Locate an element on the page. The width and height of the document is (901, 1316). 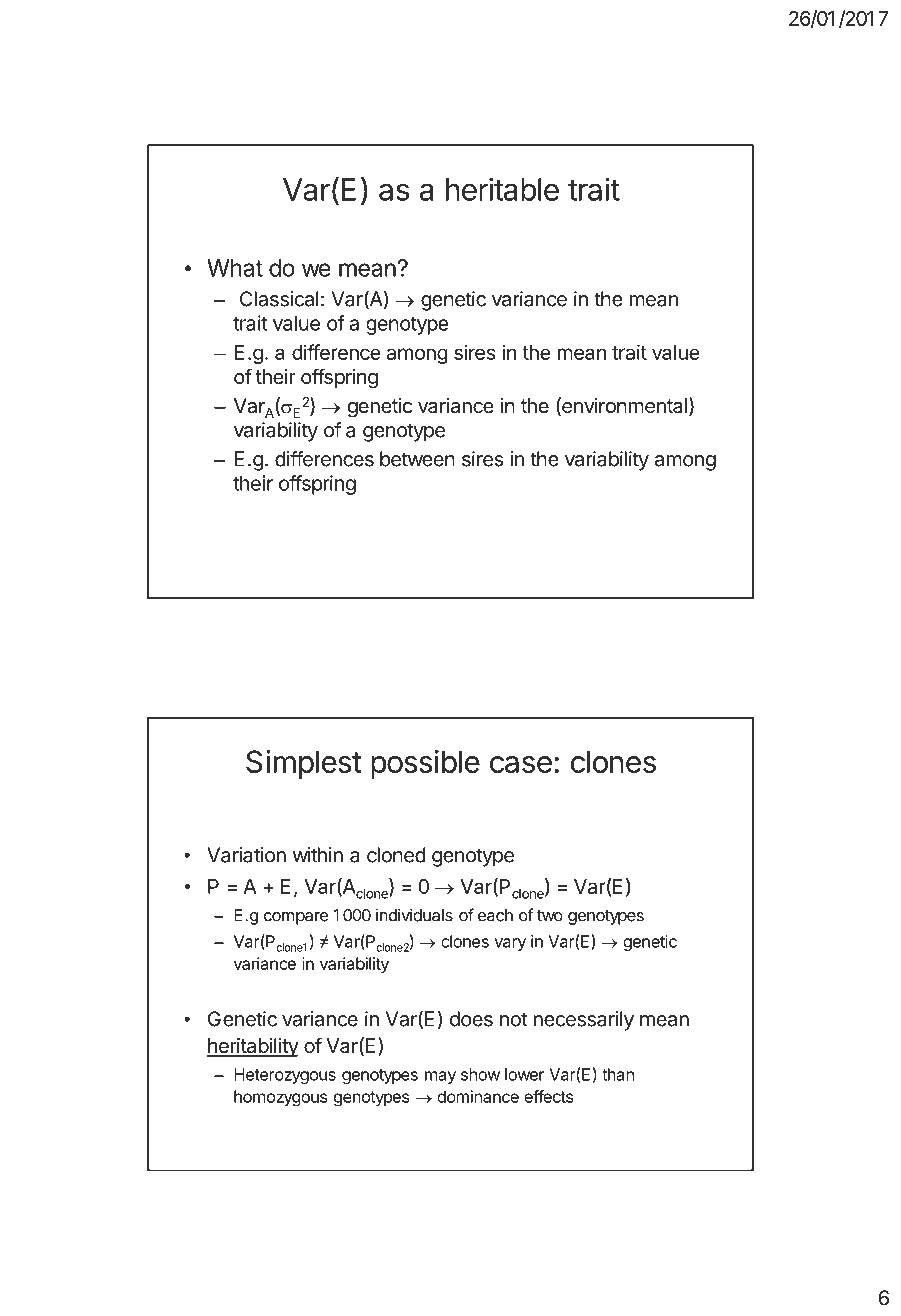
Simplest is located at coordinates (303, 764).
